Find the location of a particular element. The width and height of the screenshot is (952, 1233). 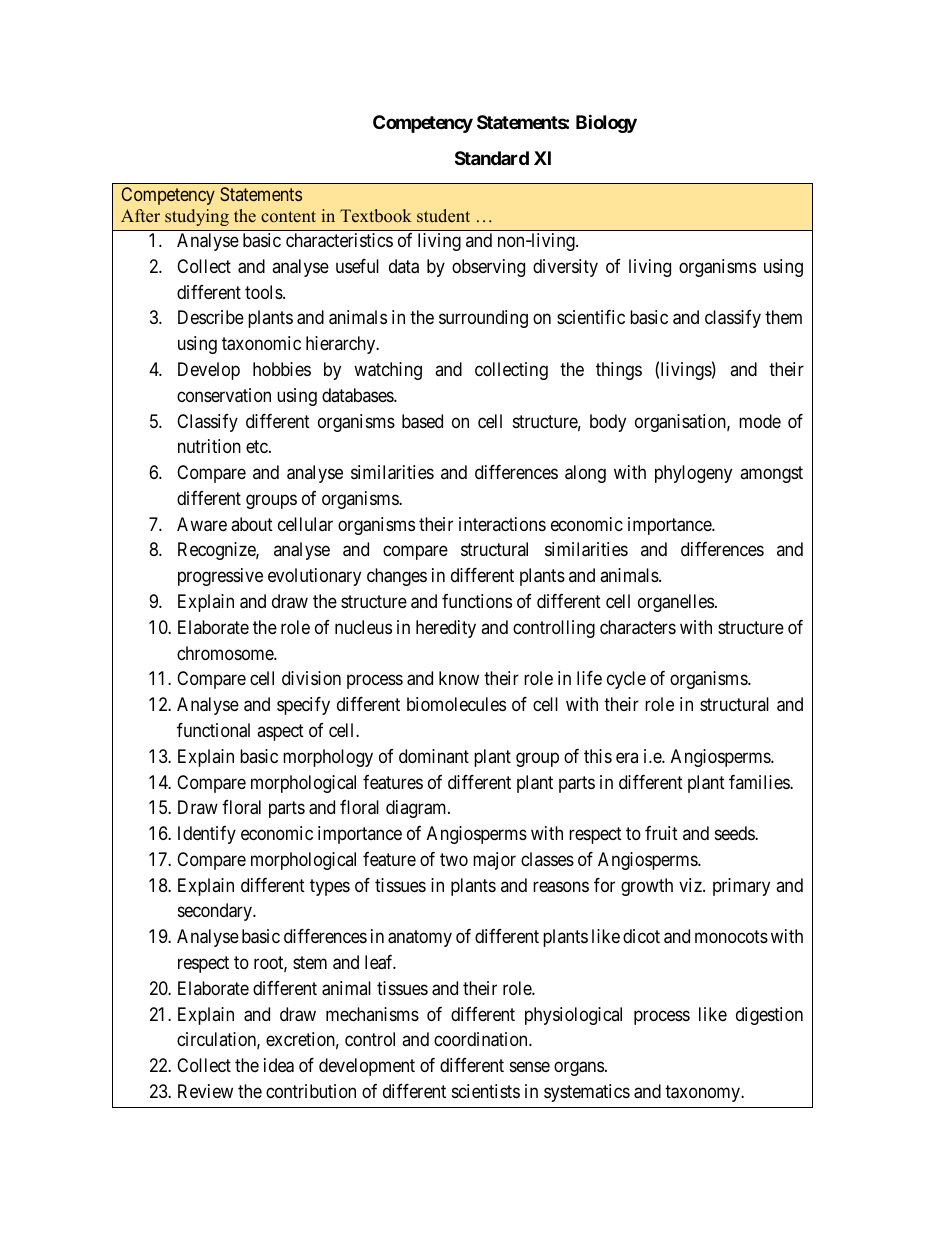

studying is located at coordinates (197, 217).
